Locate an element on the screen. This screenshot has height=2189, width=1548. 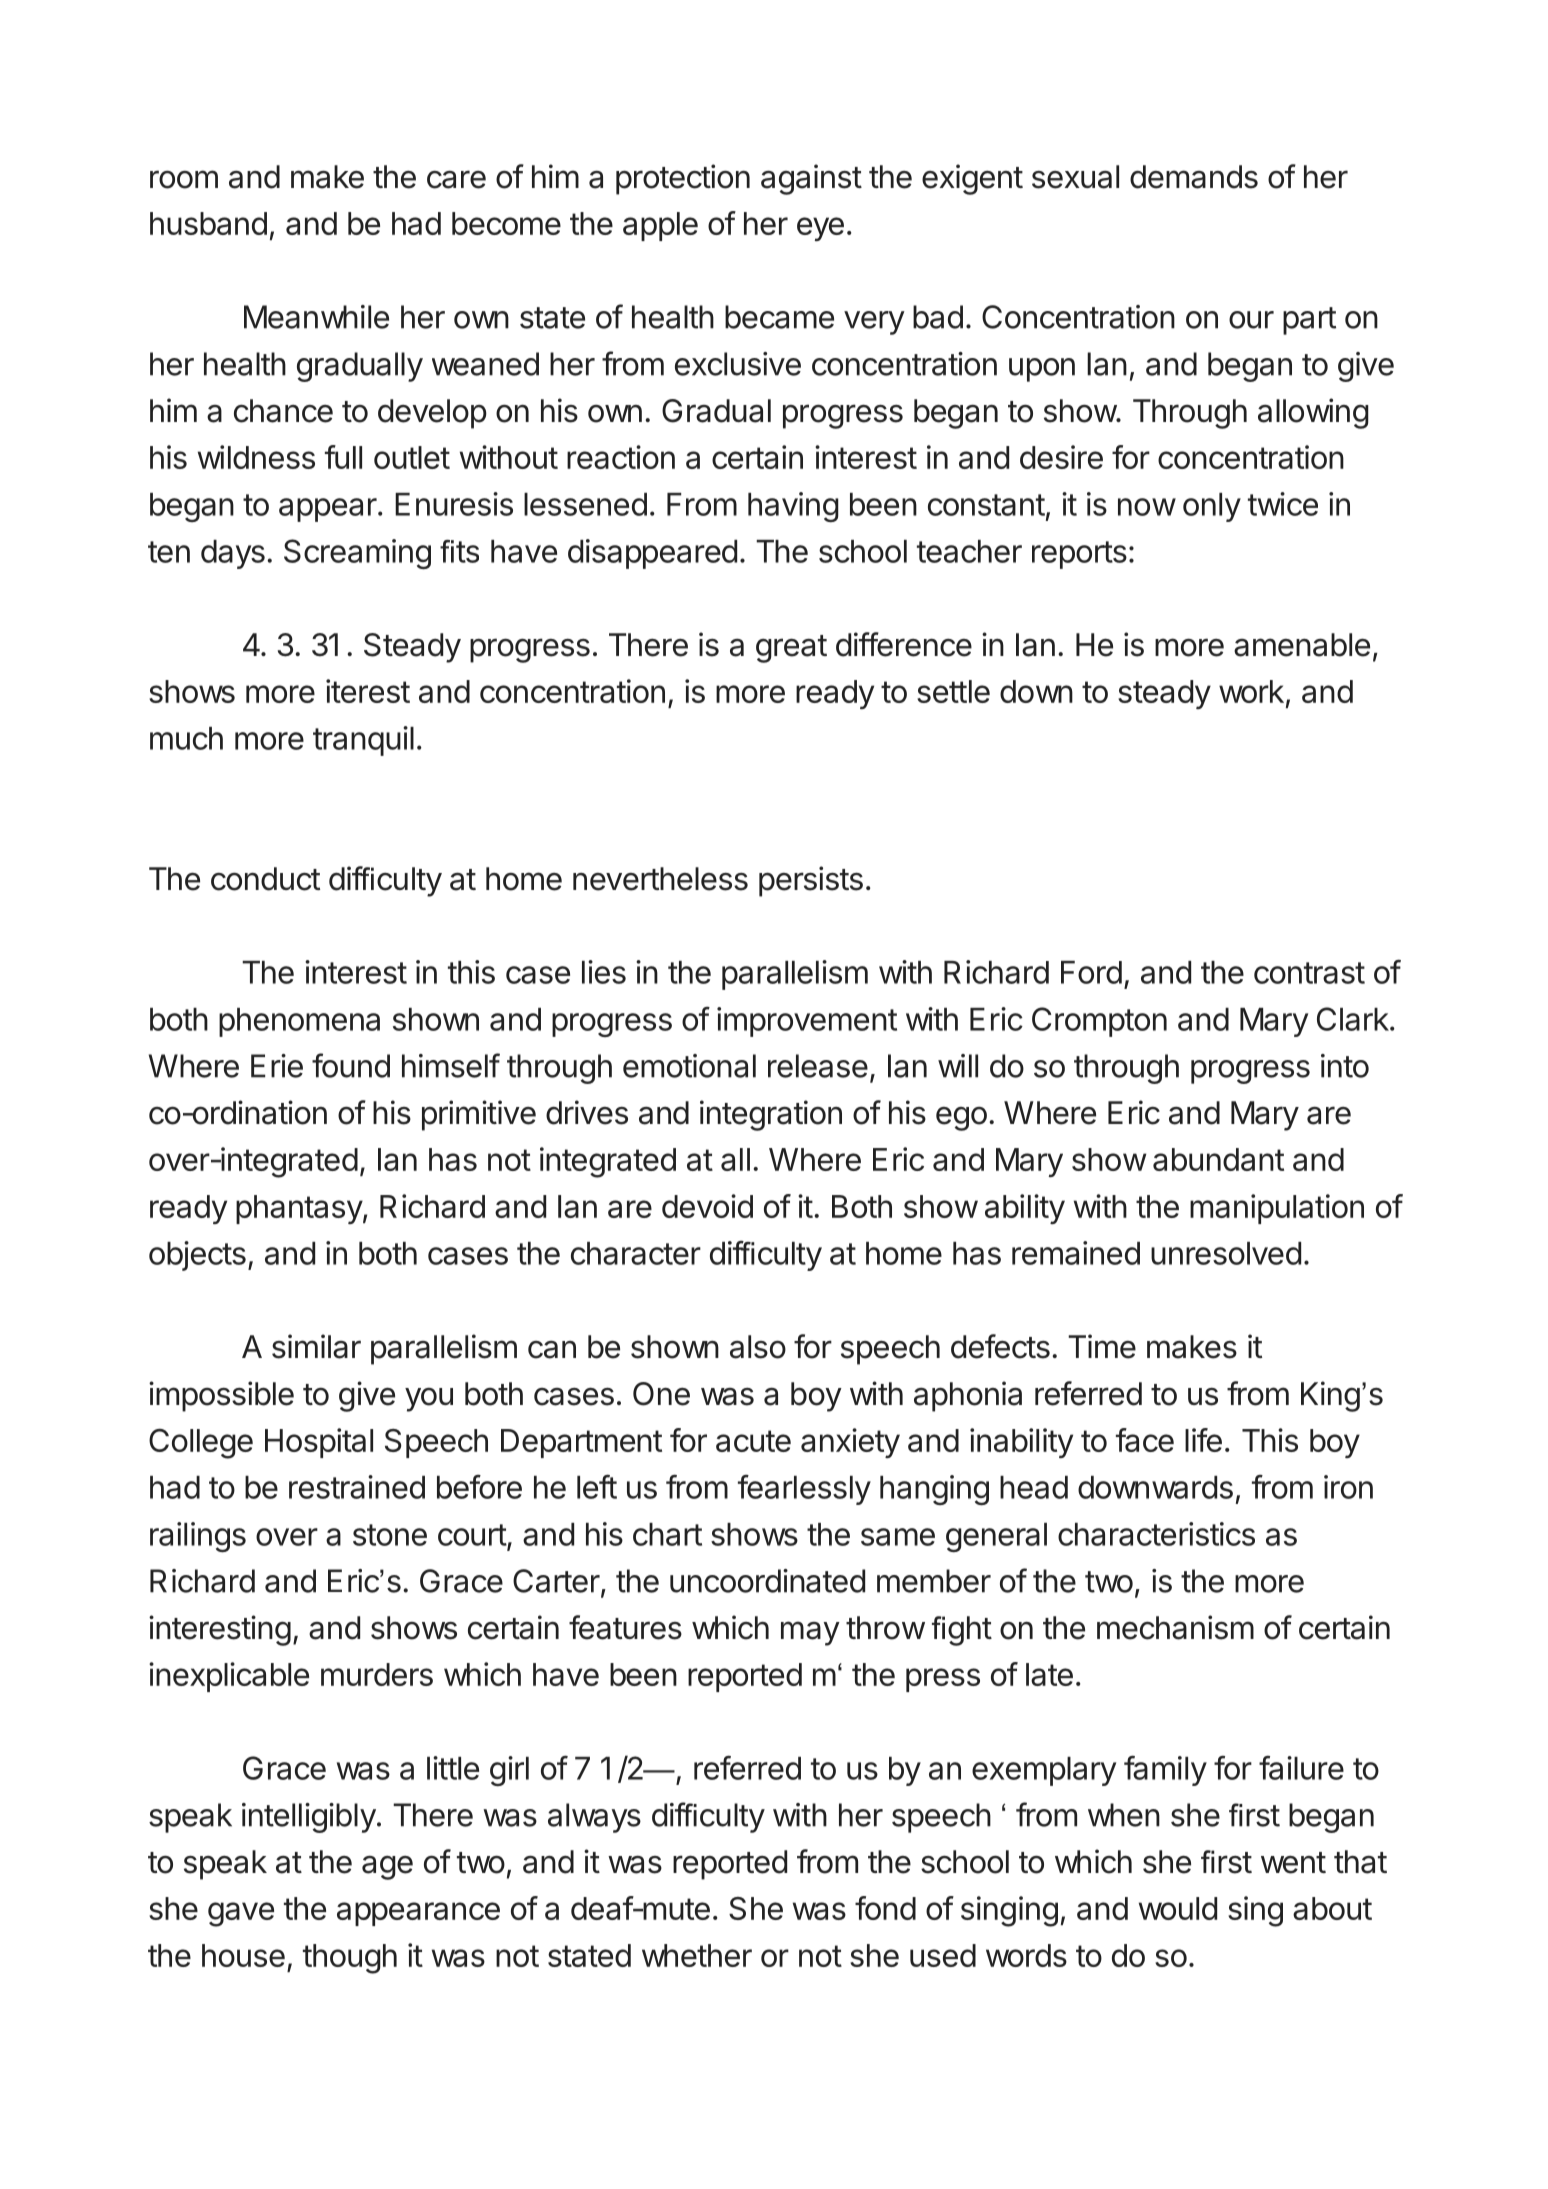
husband is located at coordinates (208, 223).
